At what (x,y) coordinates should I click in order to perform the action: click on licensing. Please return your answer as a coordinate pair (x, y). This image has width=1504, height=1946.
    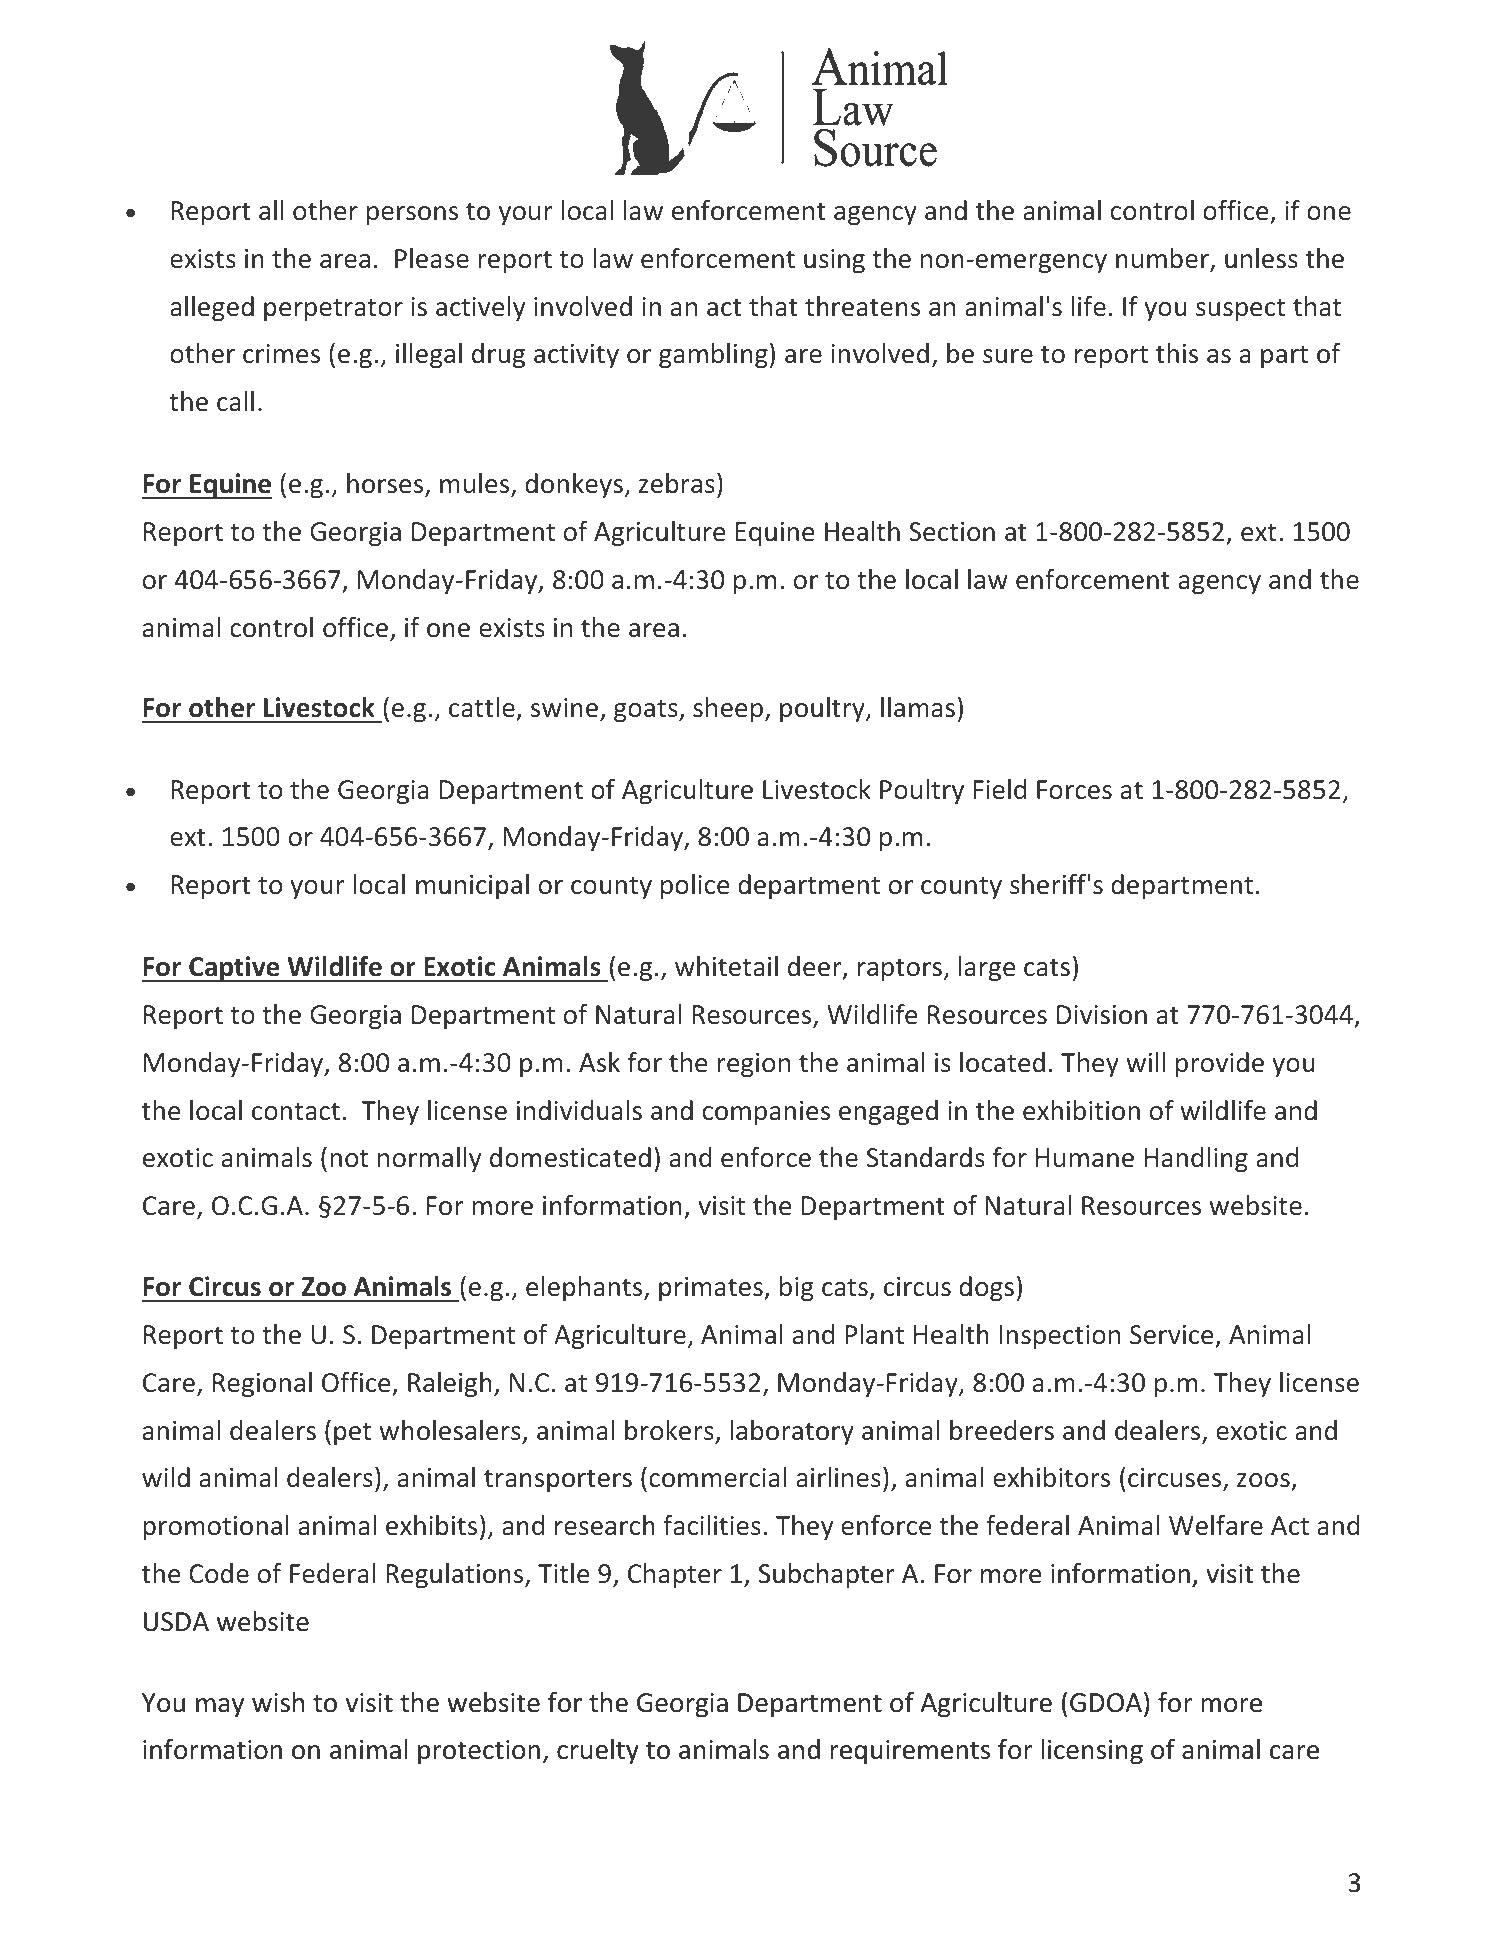
    Looking at the image, I should click on (1092, 1752).
